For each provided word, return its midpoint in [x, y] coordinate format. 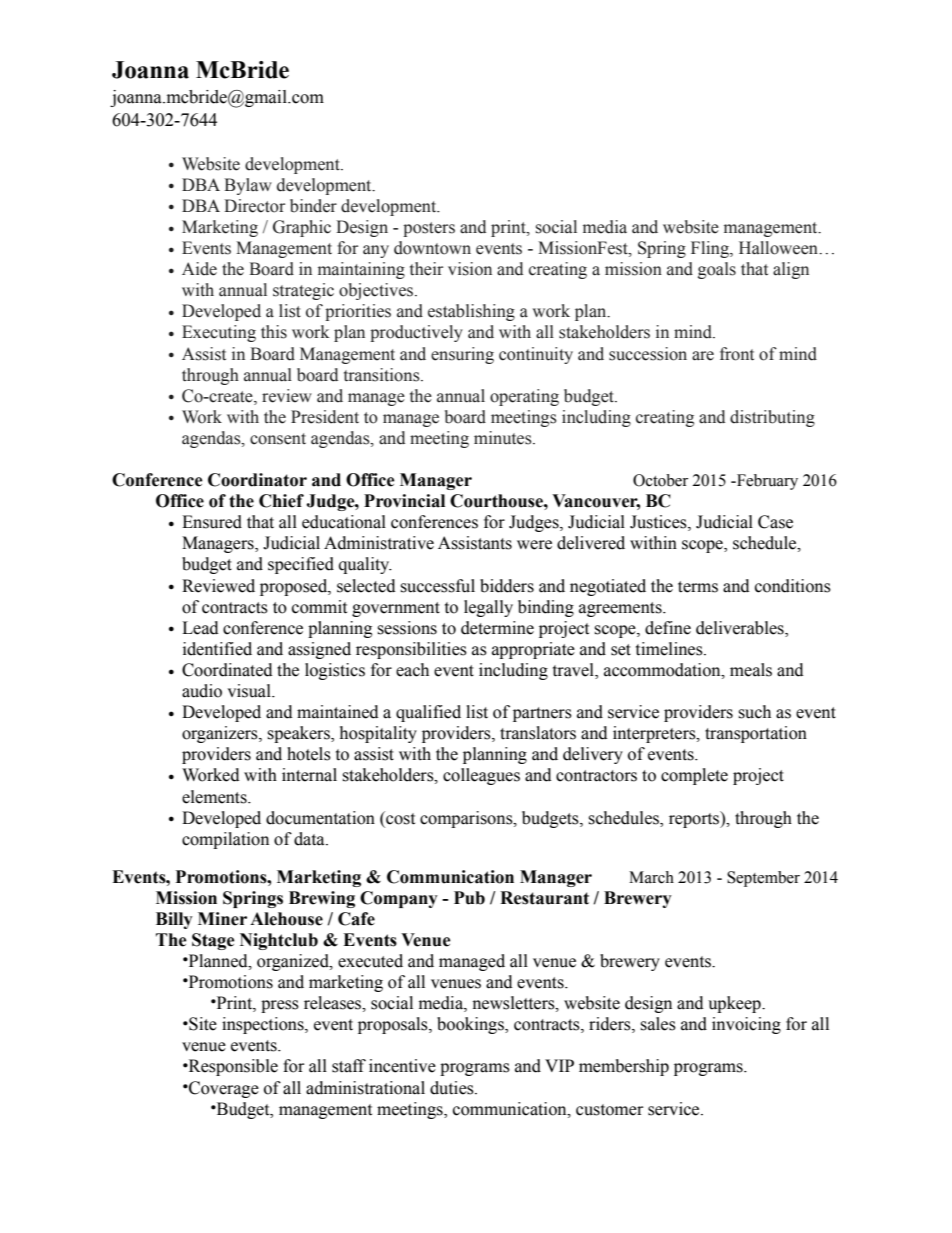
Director [254, 206]
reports [695, 819]
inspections [264, 1025]
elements [215, 797]
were [534, 545]
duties [453, 1088]
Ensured [212, 522]
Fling [711, 249]
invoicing [746, 1025]
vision [470, 269]
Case [775, 522]
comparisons [467, 819]
